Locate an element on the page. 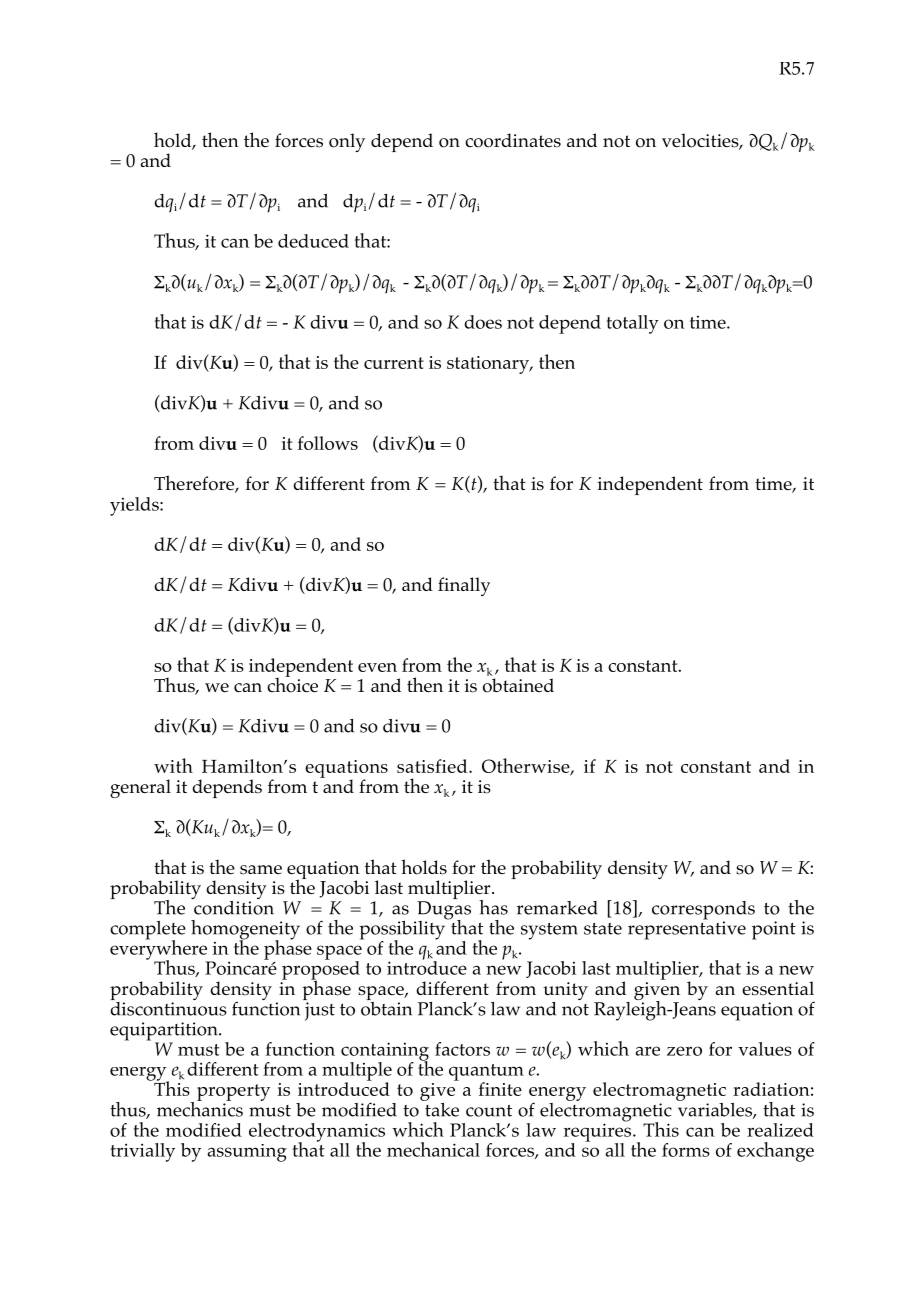 The image size is (924, 1308). satisfied is located at coordinates (433, 766).
